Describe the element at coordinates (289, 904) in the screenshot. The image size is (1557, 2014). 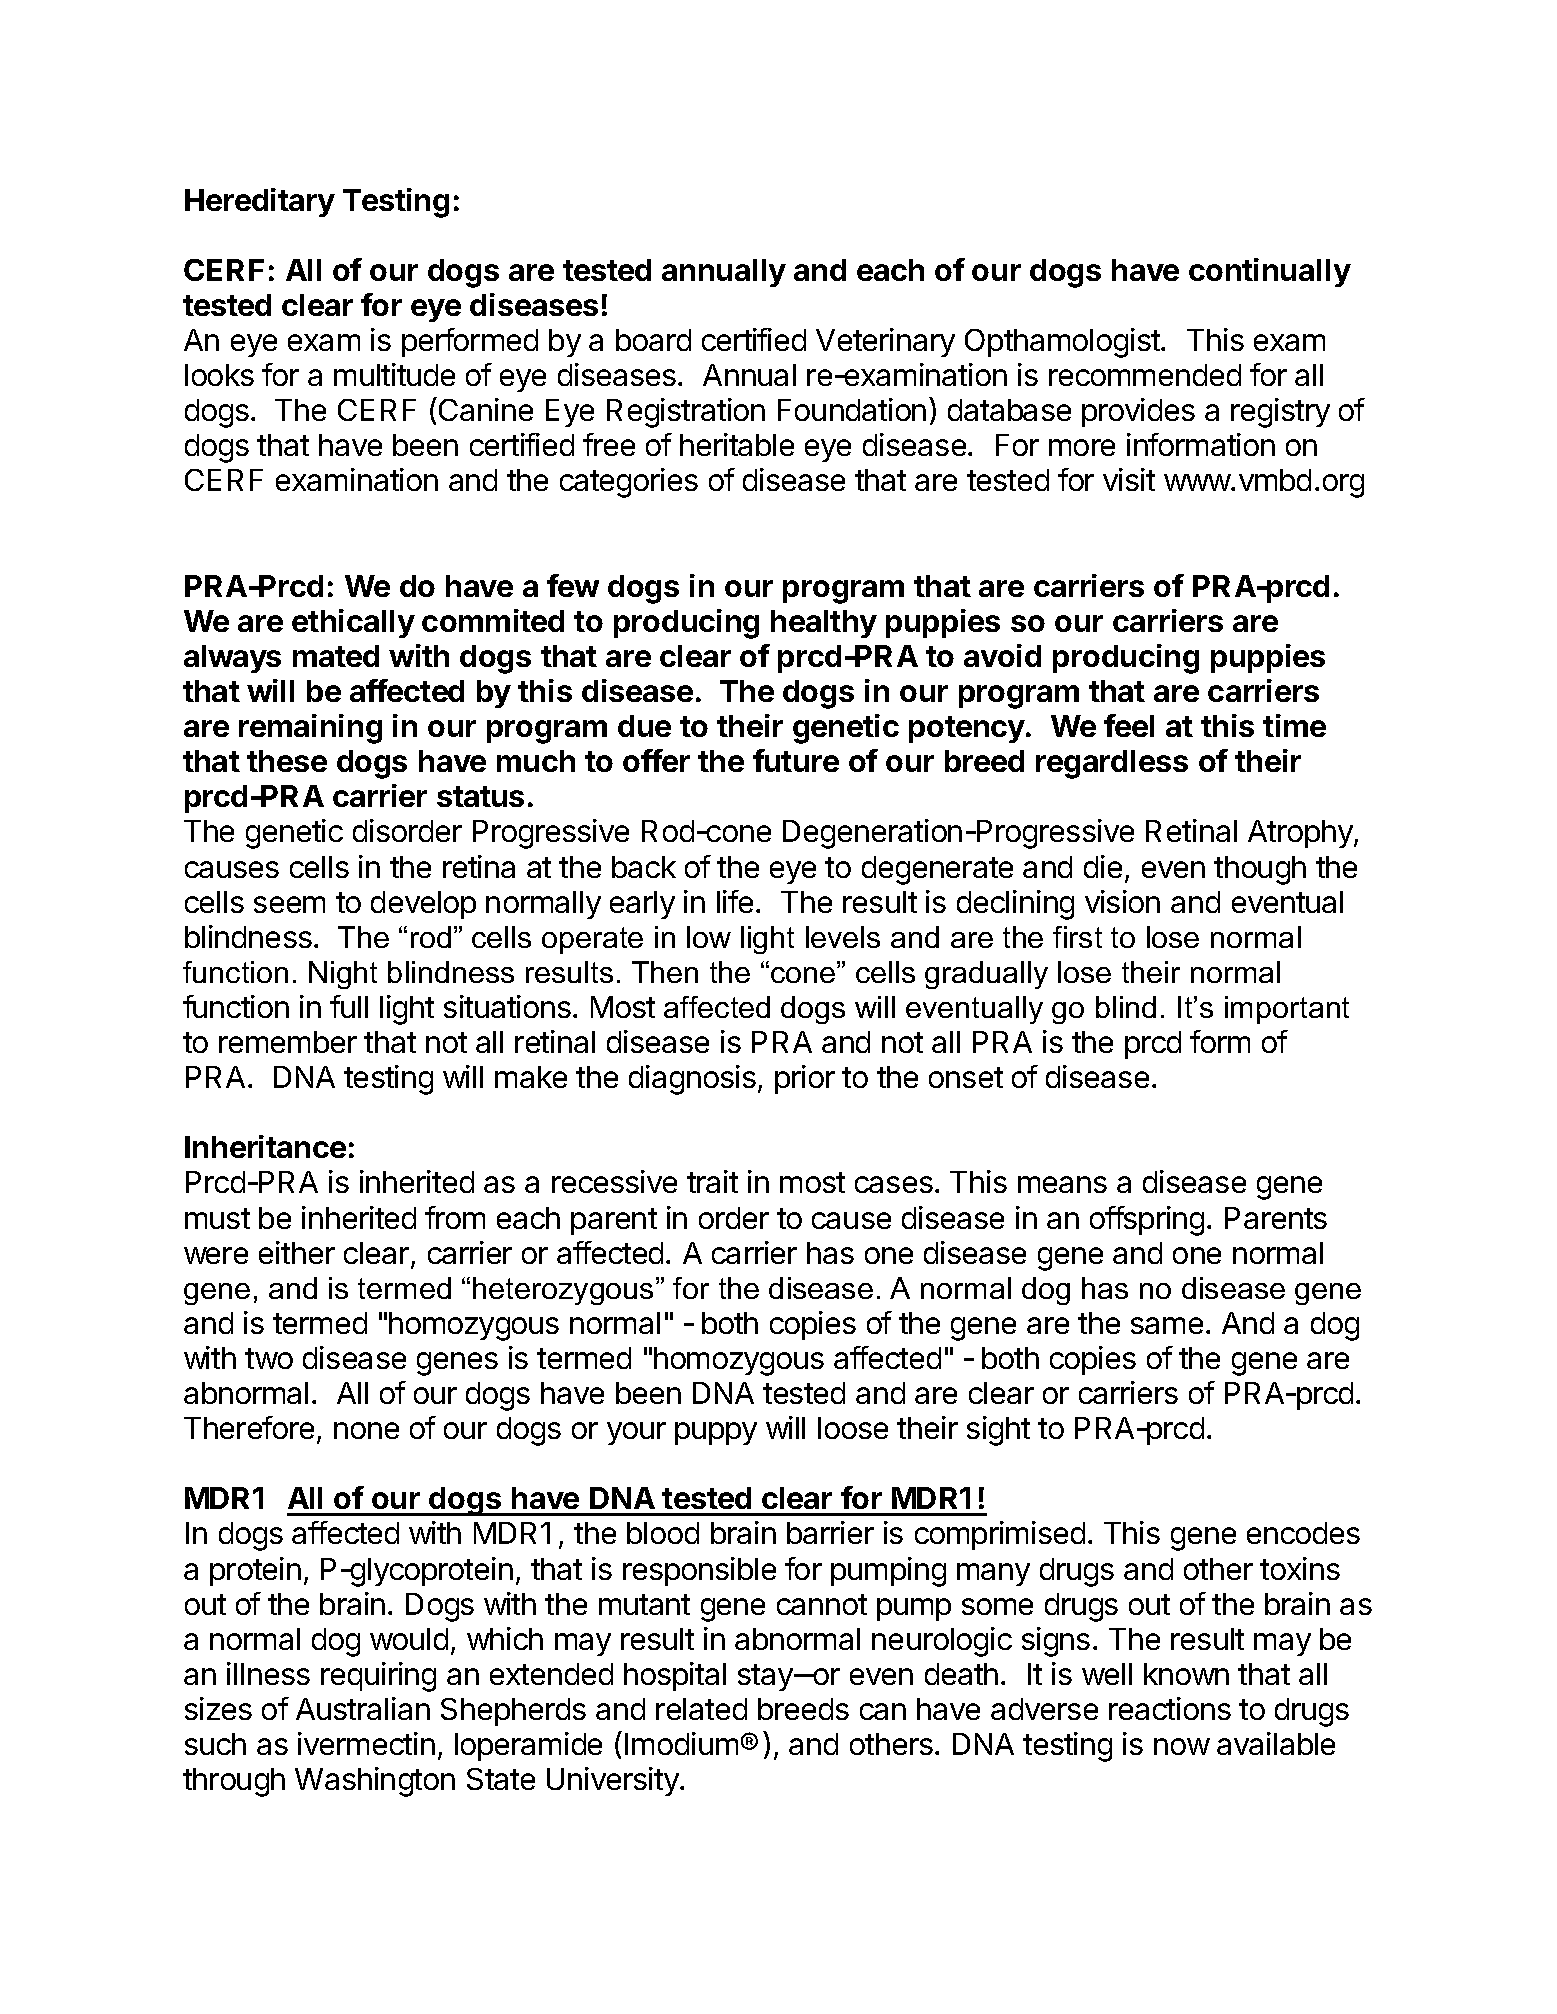
I see `seem` at that location.
